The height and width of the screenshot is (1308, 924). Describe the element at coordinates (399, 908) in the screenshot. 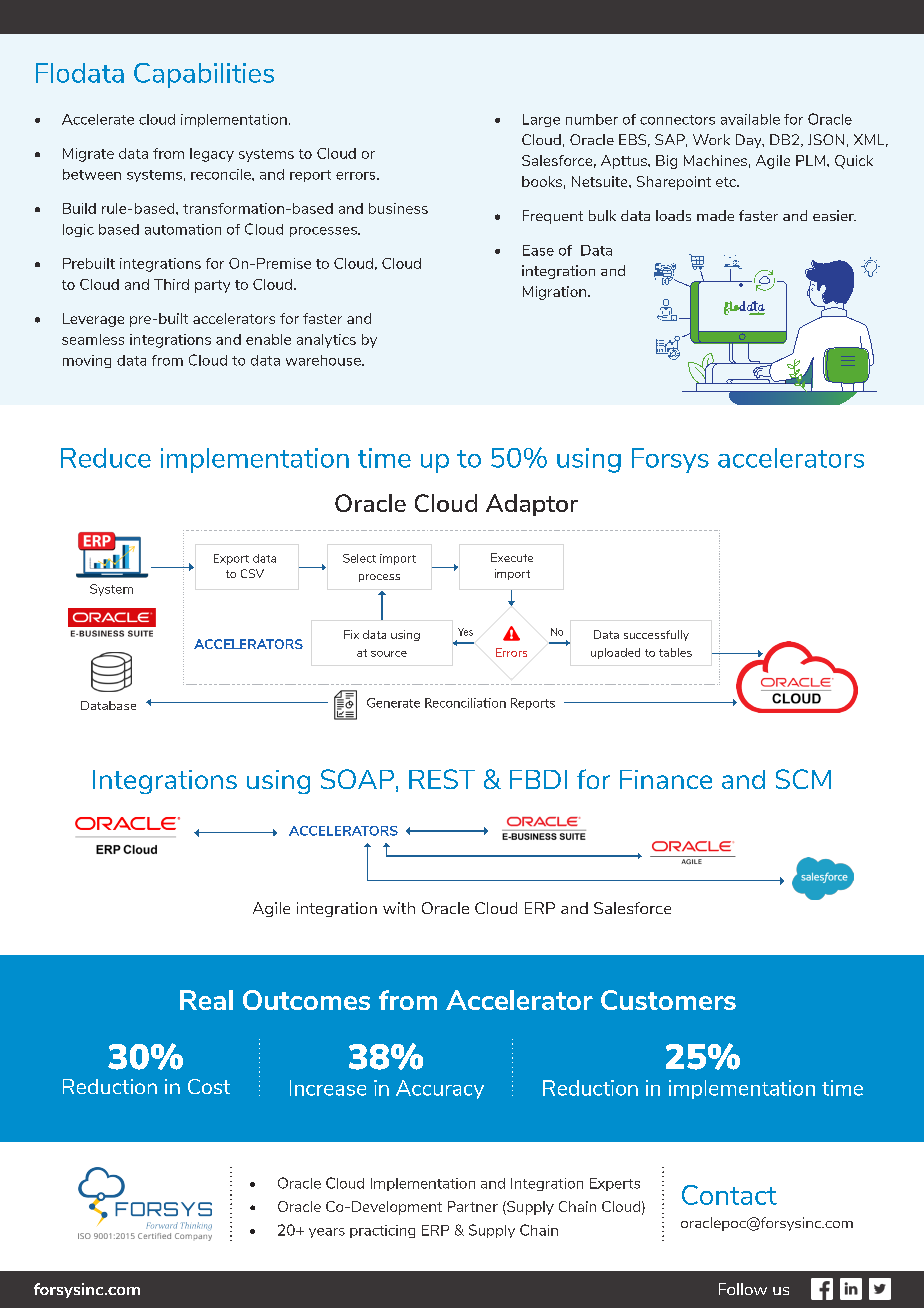

I see `with` at that location.
